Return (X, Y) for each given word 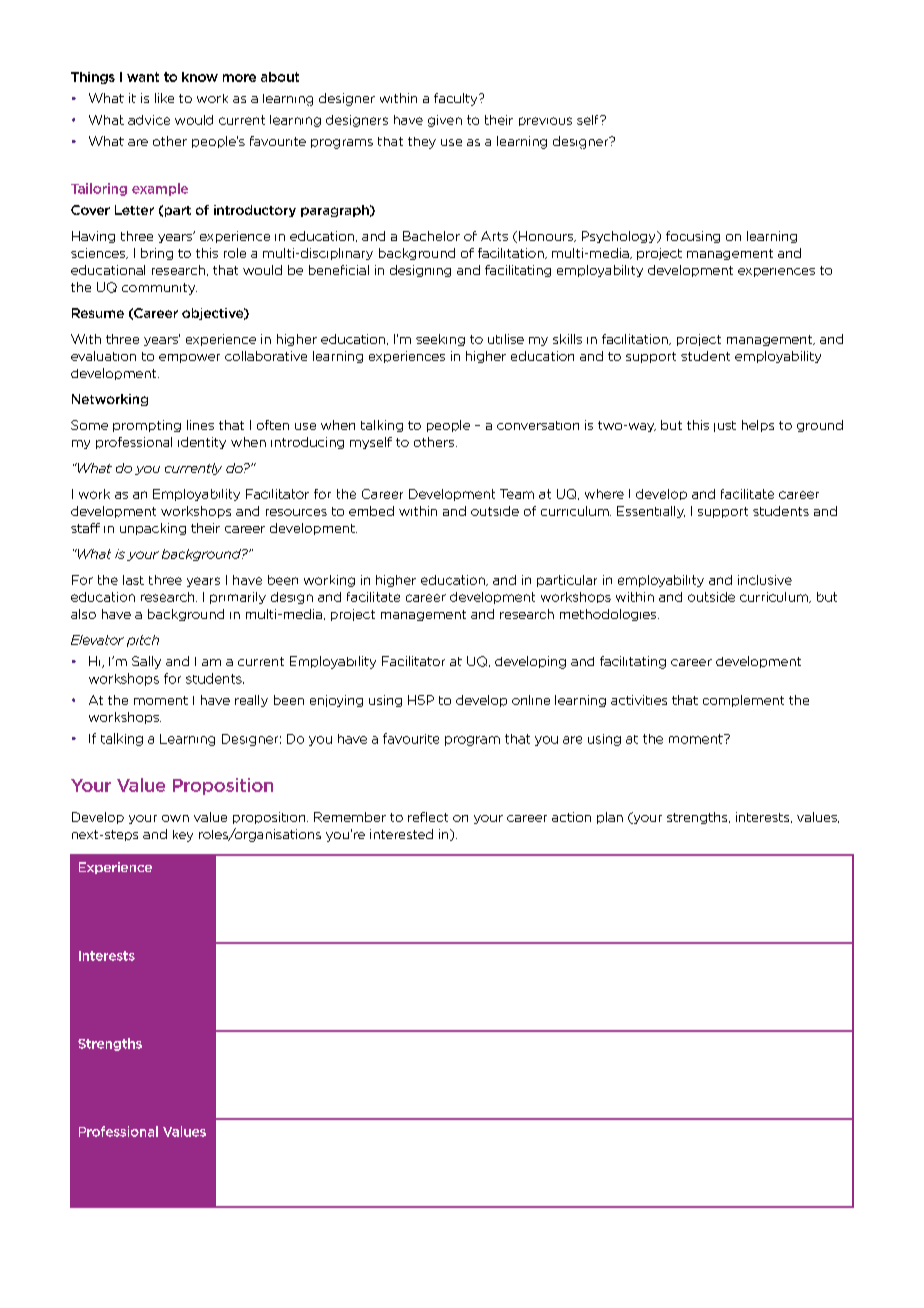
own (175, 818)
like (164, 98)
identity (202, 443)
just (725, 426)
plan (610, 818)
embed (371, 511)
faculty (457, 99)
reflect (428, 817)
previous (545, 121)
